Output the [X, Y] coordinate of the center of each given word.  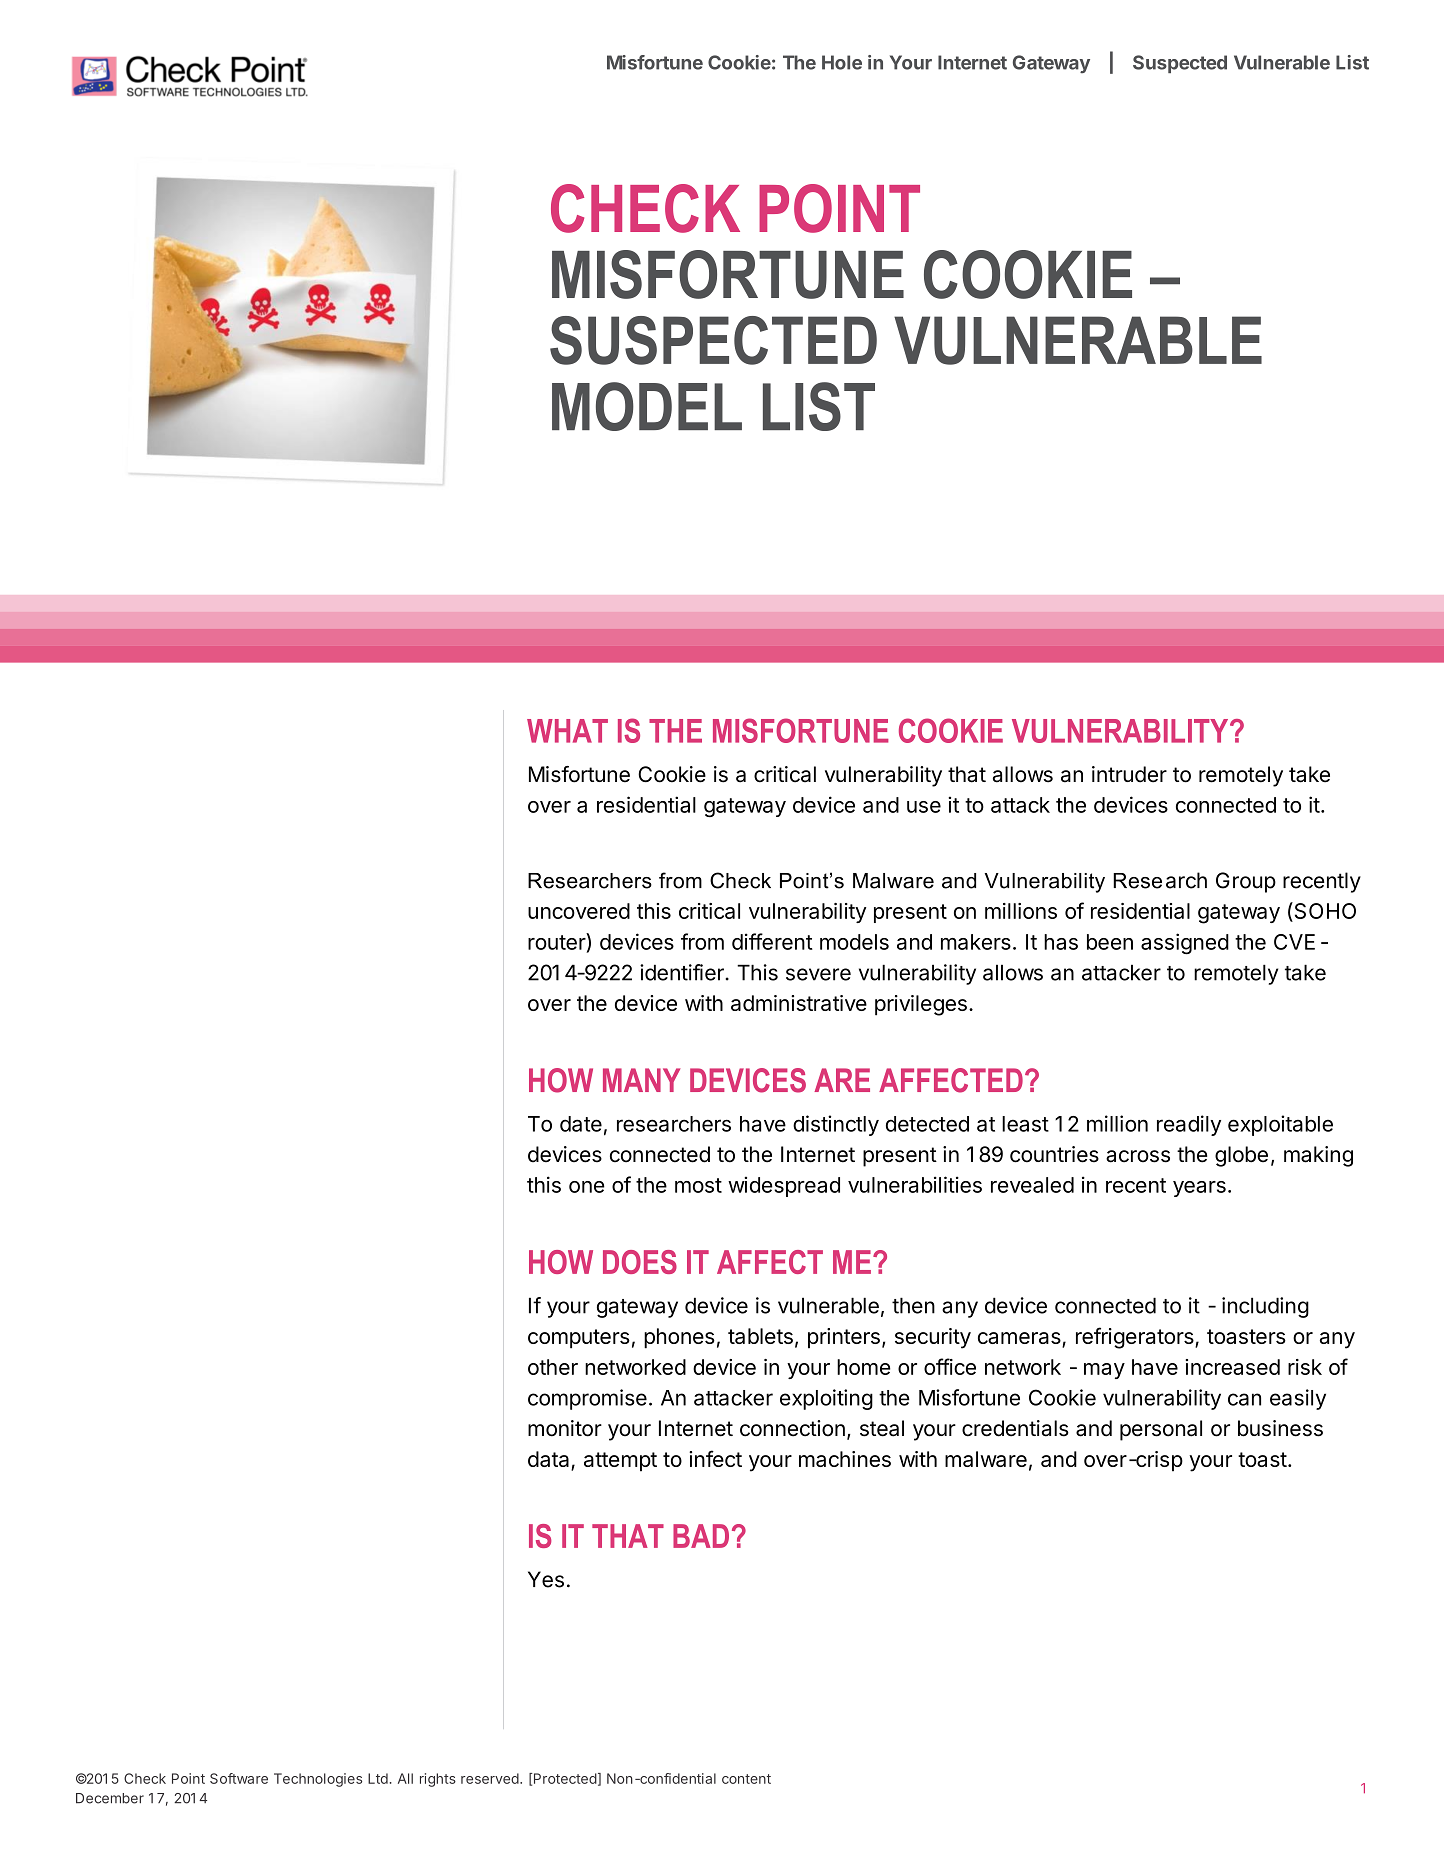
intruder [1129, 774]
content [746, 1779]
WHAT [567, 731]
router [557, 941]
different [772, 941]
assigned [1185, 944]
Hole [842, 62]
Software [239, 1778]
